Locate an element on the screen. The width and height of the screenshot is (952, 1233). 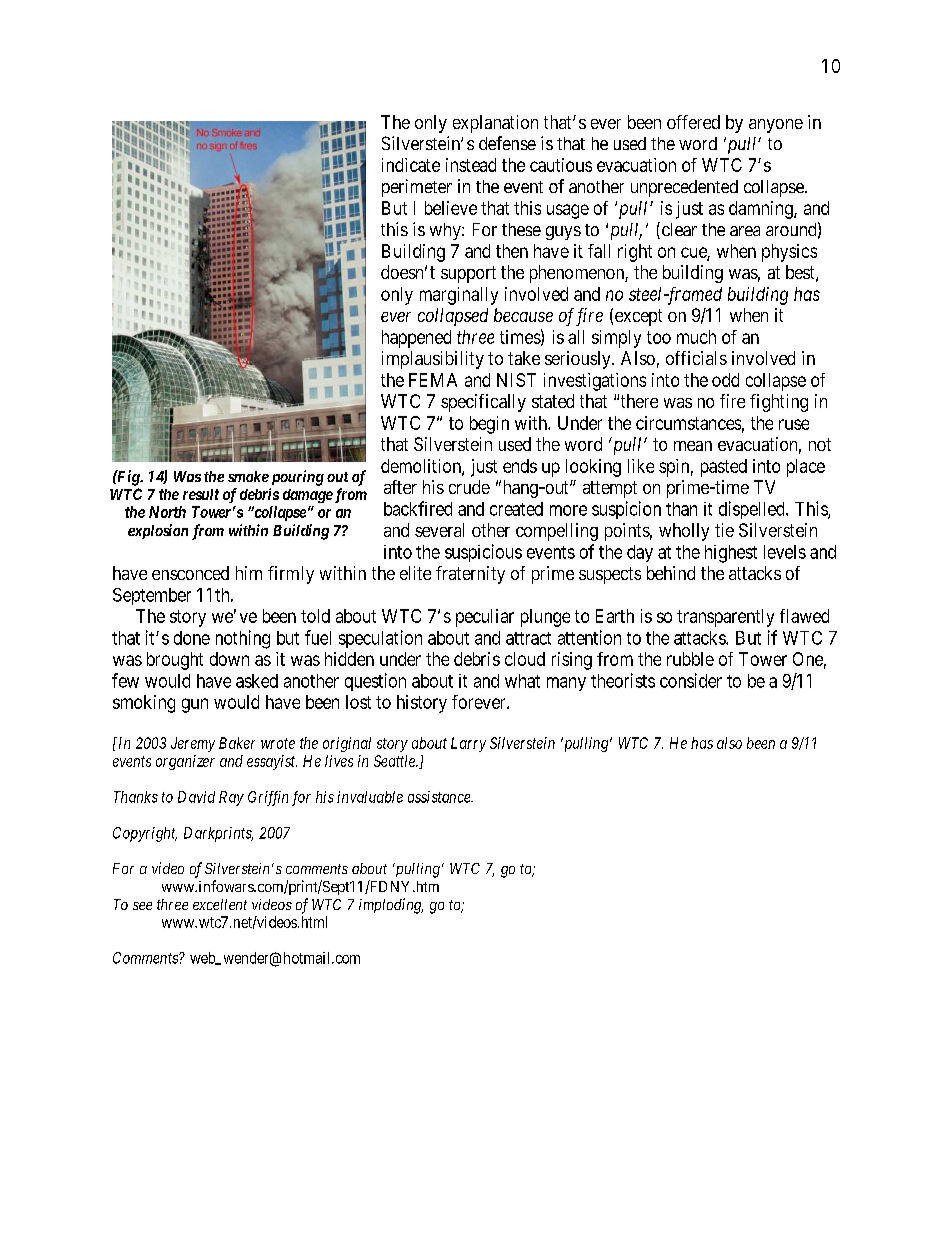
crude is located at coordinates (469, 487).
